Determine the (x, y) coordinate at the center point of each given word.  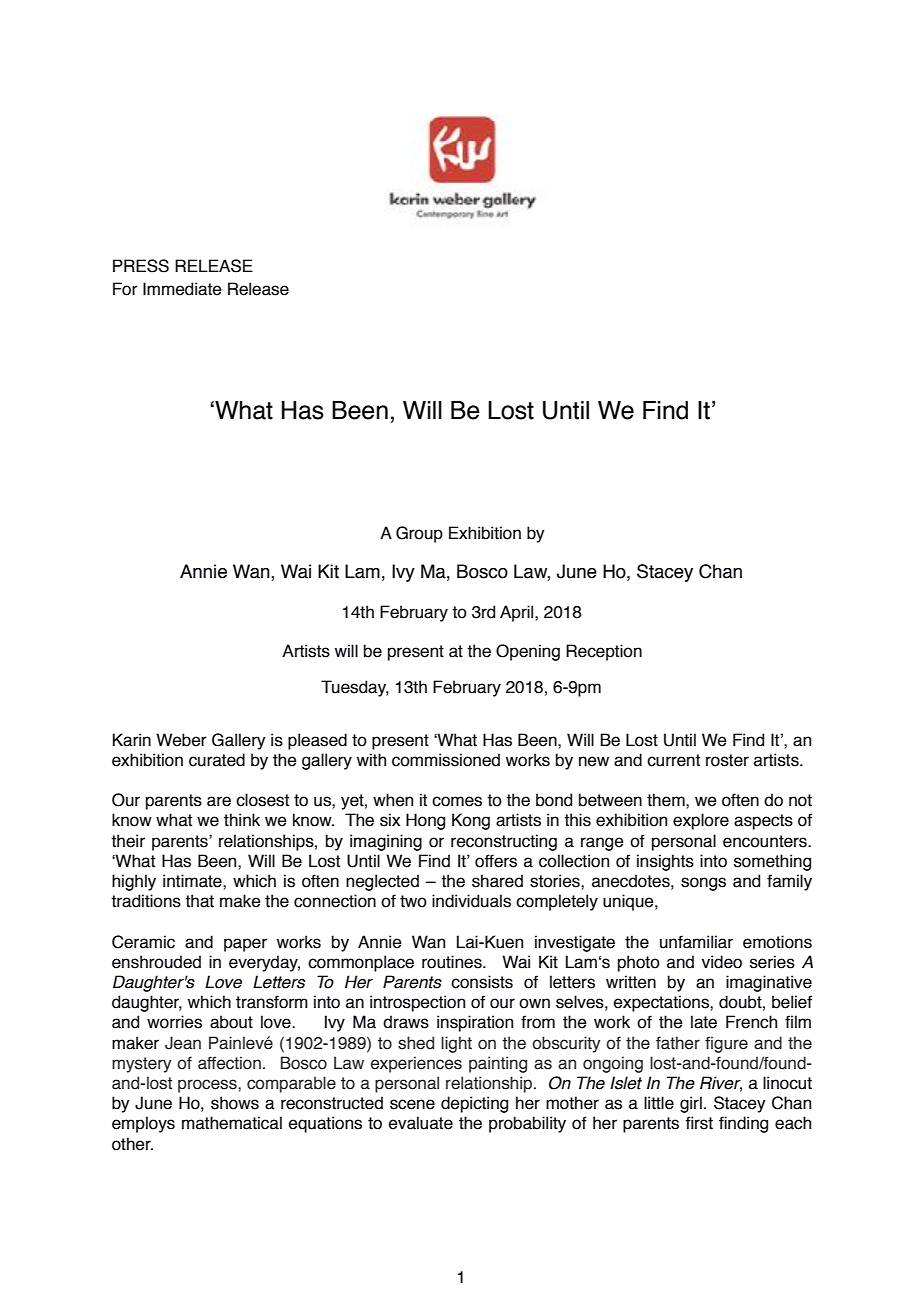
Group (419, 534)
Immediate (182, 289)
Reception (604, 652)
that (199, 901)
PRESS (141, 266)
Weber (181, 740)
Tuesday (355, 688)
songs (703, 884)
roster (727, 760)
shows (235, 1103)
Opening (528, 652)
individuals (471, 901)
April (518, 613)
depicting (474, 1104)
